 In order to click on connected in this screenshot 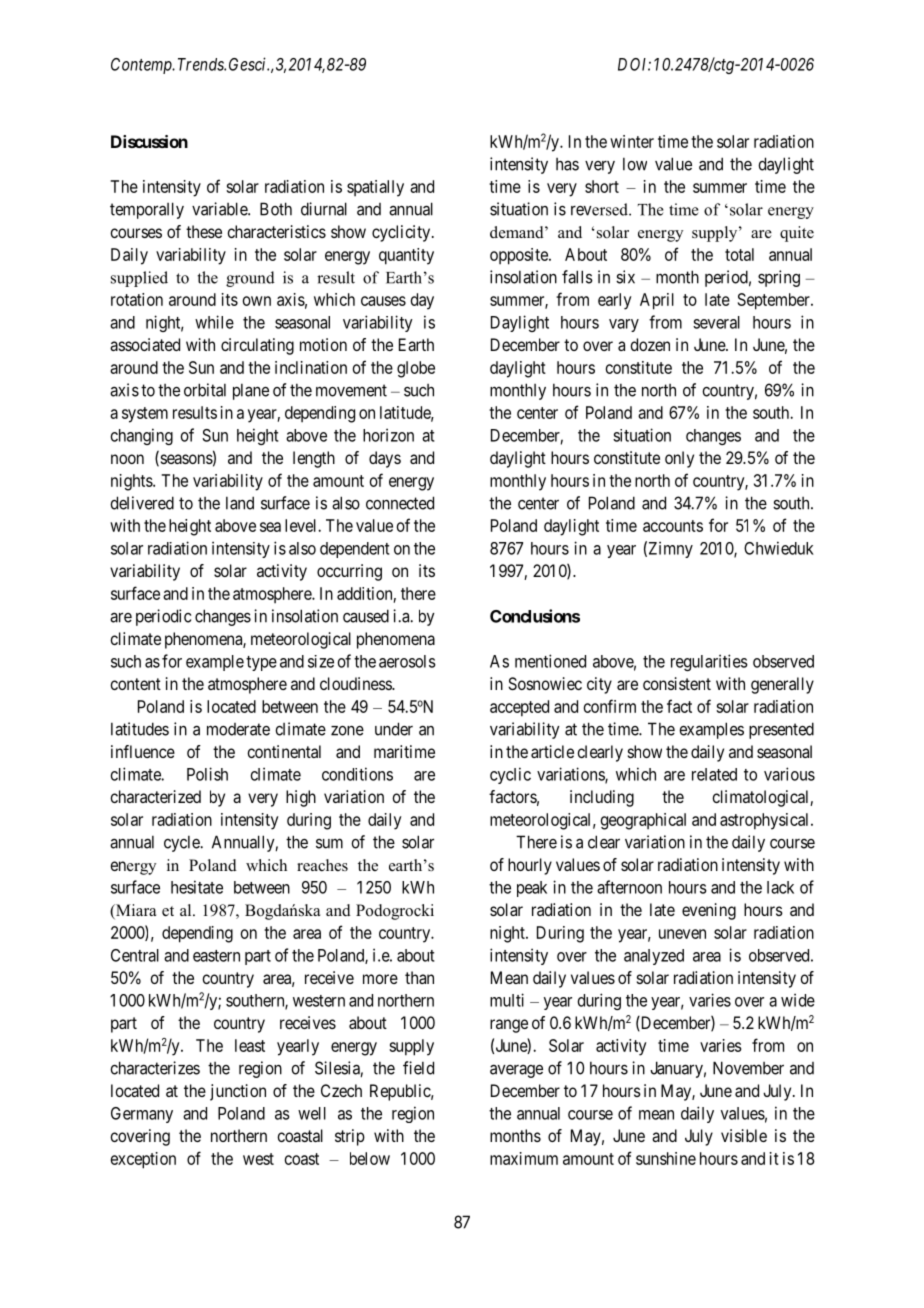, I will do `click(400, 503)`.
